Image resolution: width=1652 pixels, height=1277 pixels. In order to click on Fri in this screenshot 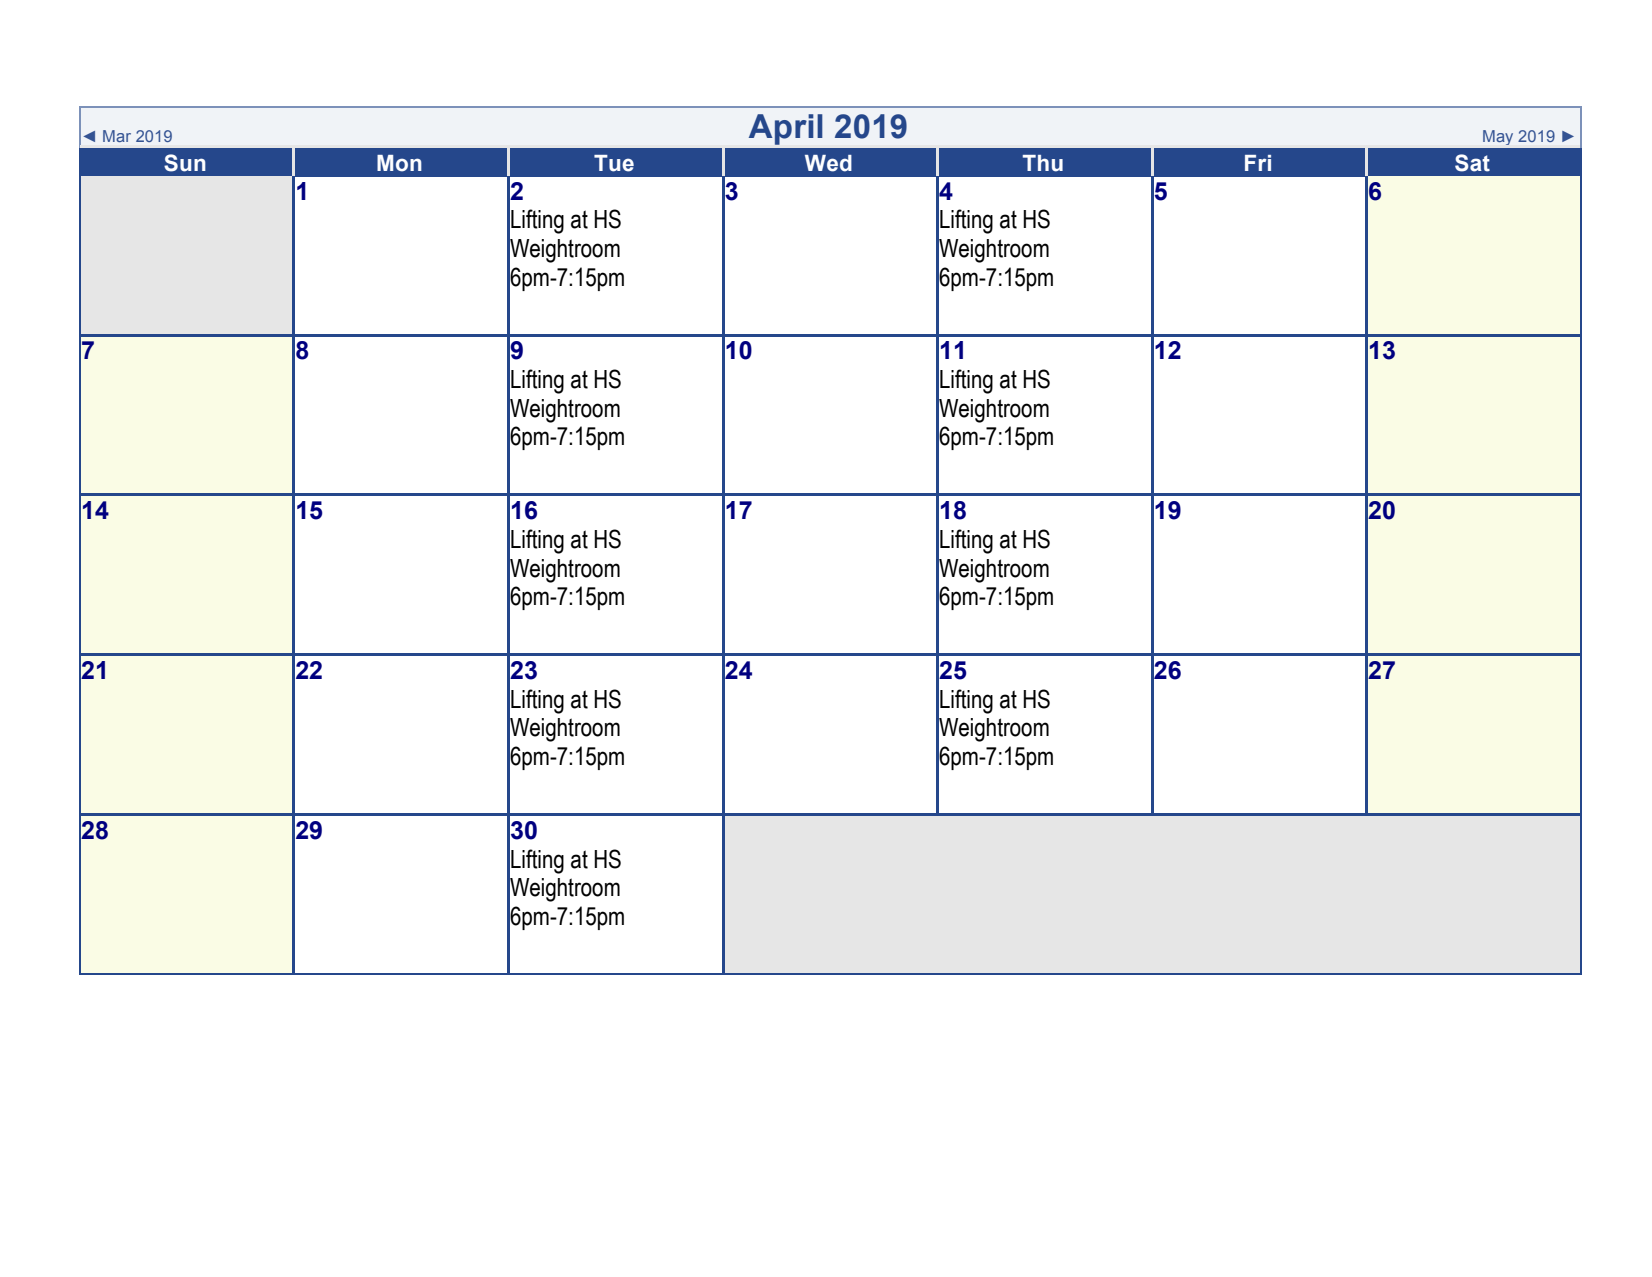, I will do `click(1258, 163)`.
